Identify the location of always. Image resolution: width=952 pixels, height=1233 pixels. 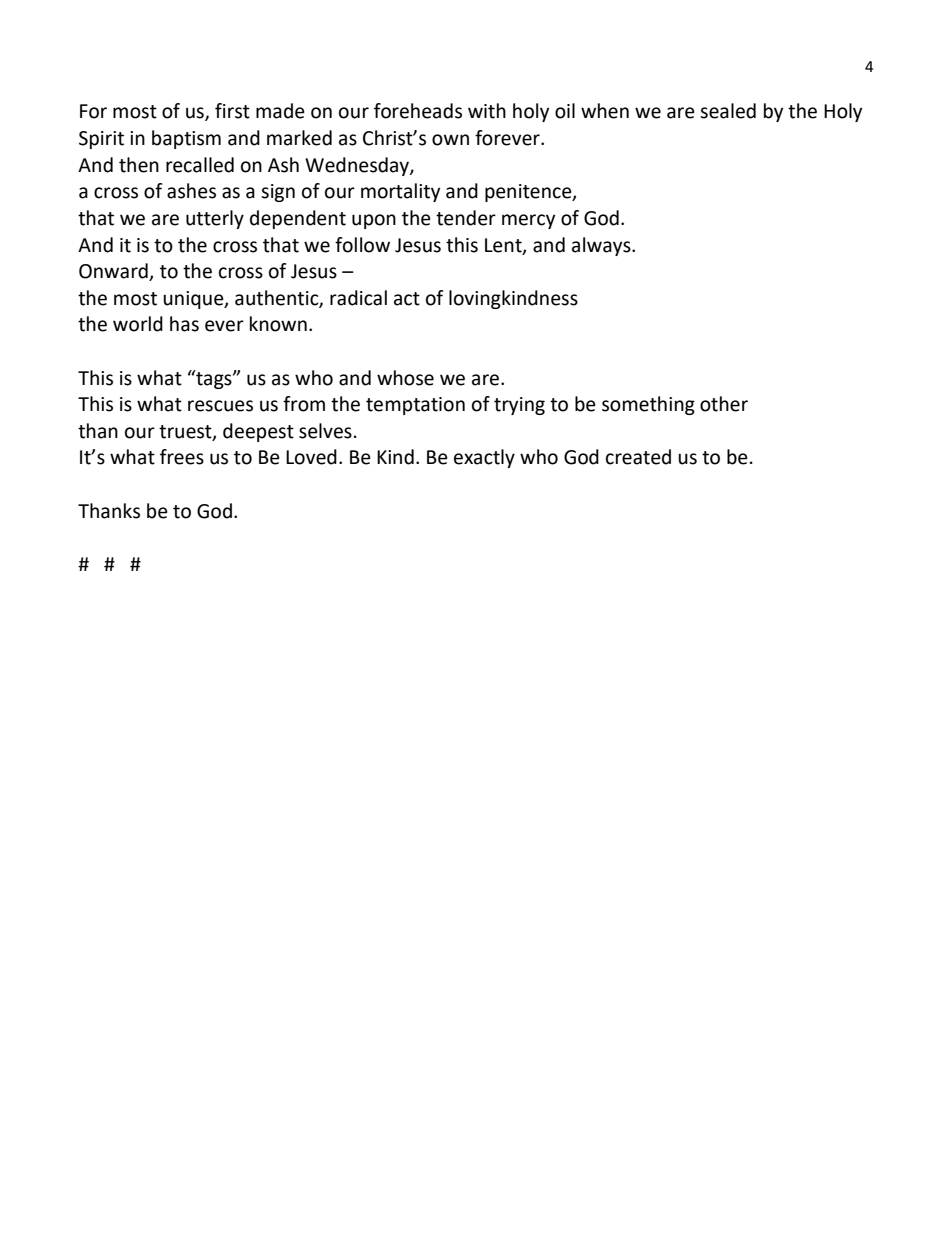
(602, 246).
